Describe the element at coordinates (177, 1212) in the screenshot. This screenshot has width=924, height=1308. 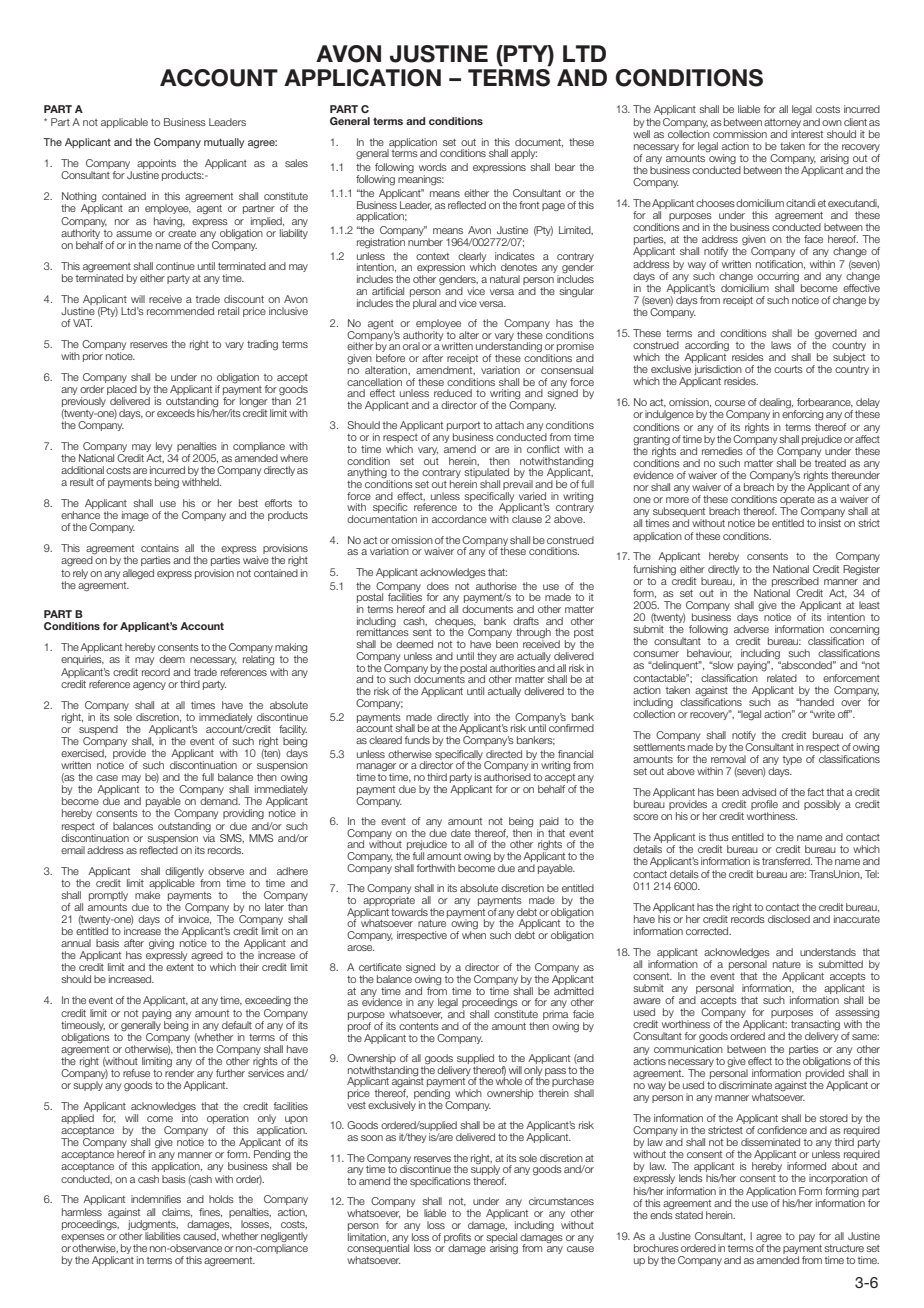
I see `claims` at that location.
